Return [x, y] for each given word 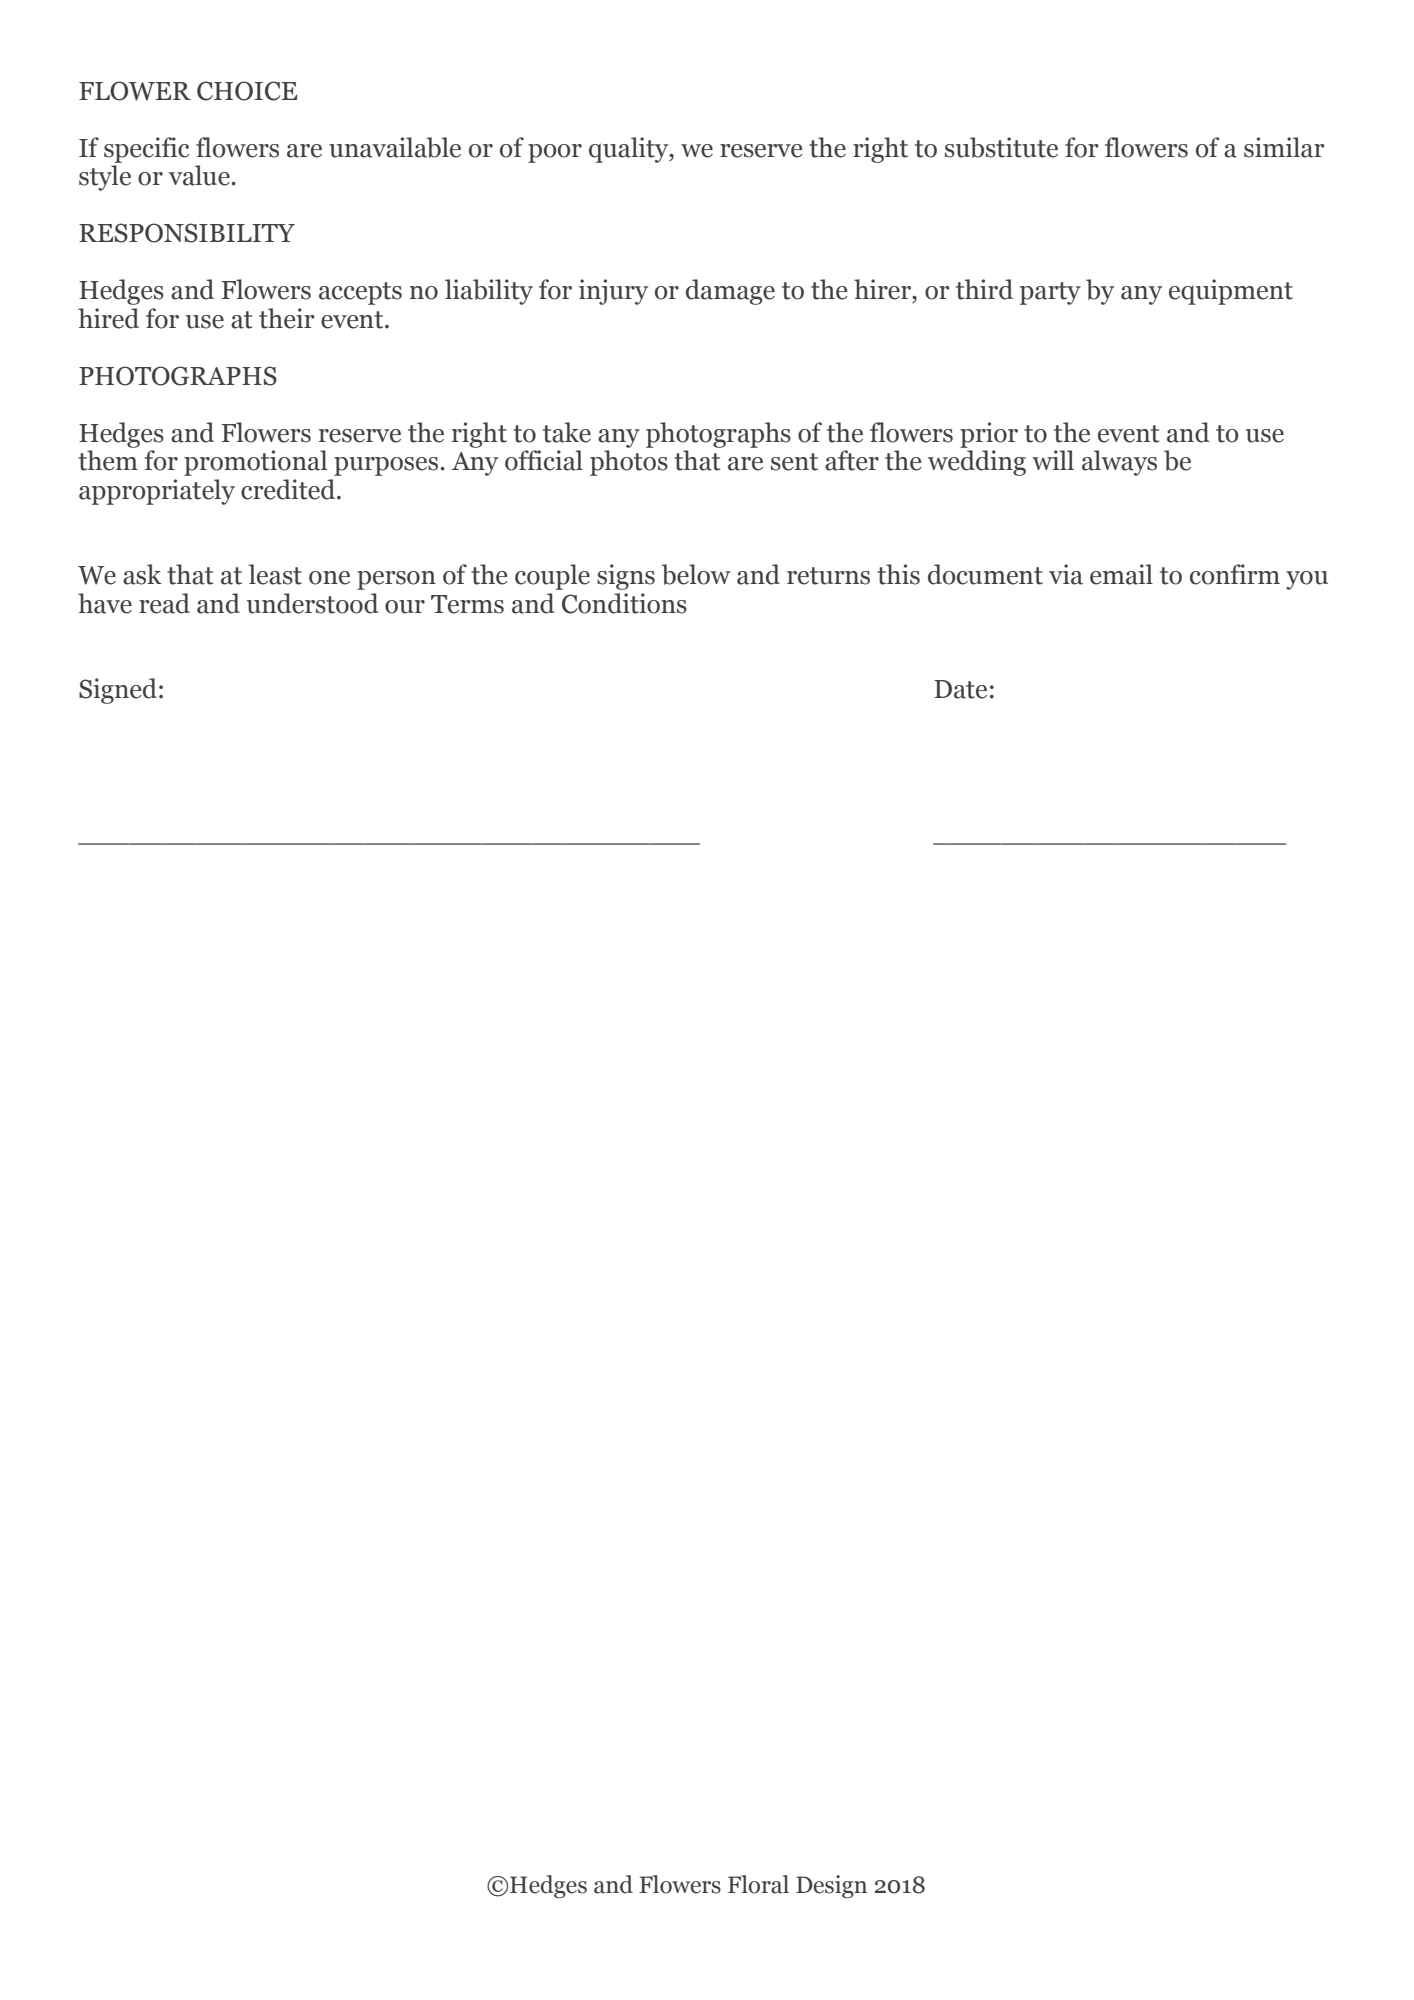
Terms [467, 604]
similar [1284, 147]
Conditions [624, 603]
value [200, 175]
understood [313, 603]
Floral [758, 1884]
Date [960, 689]
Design [831, 1886]
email [1121, 574]
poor [555, 153]
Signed [118, 691]
